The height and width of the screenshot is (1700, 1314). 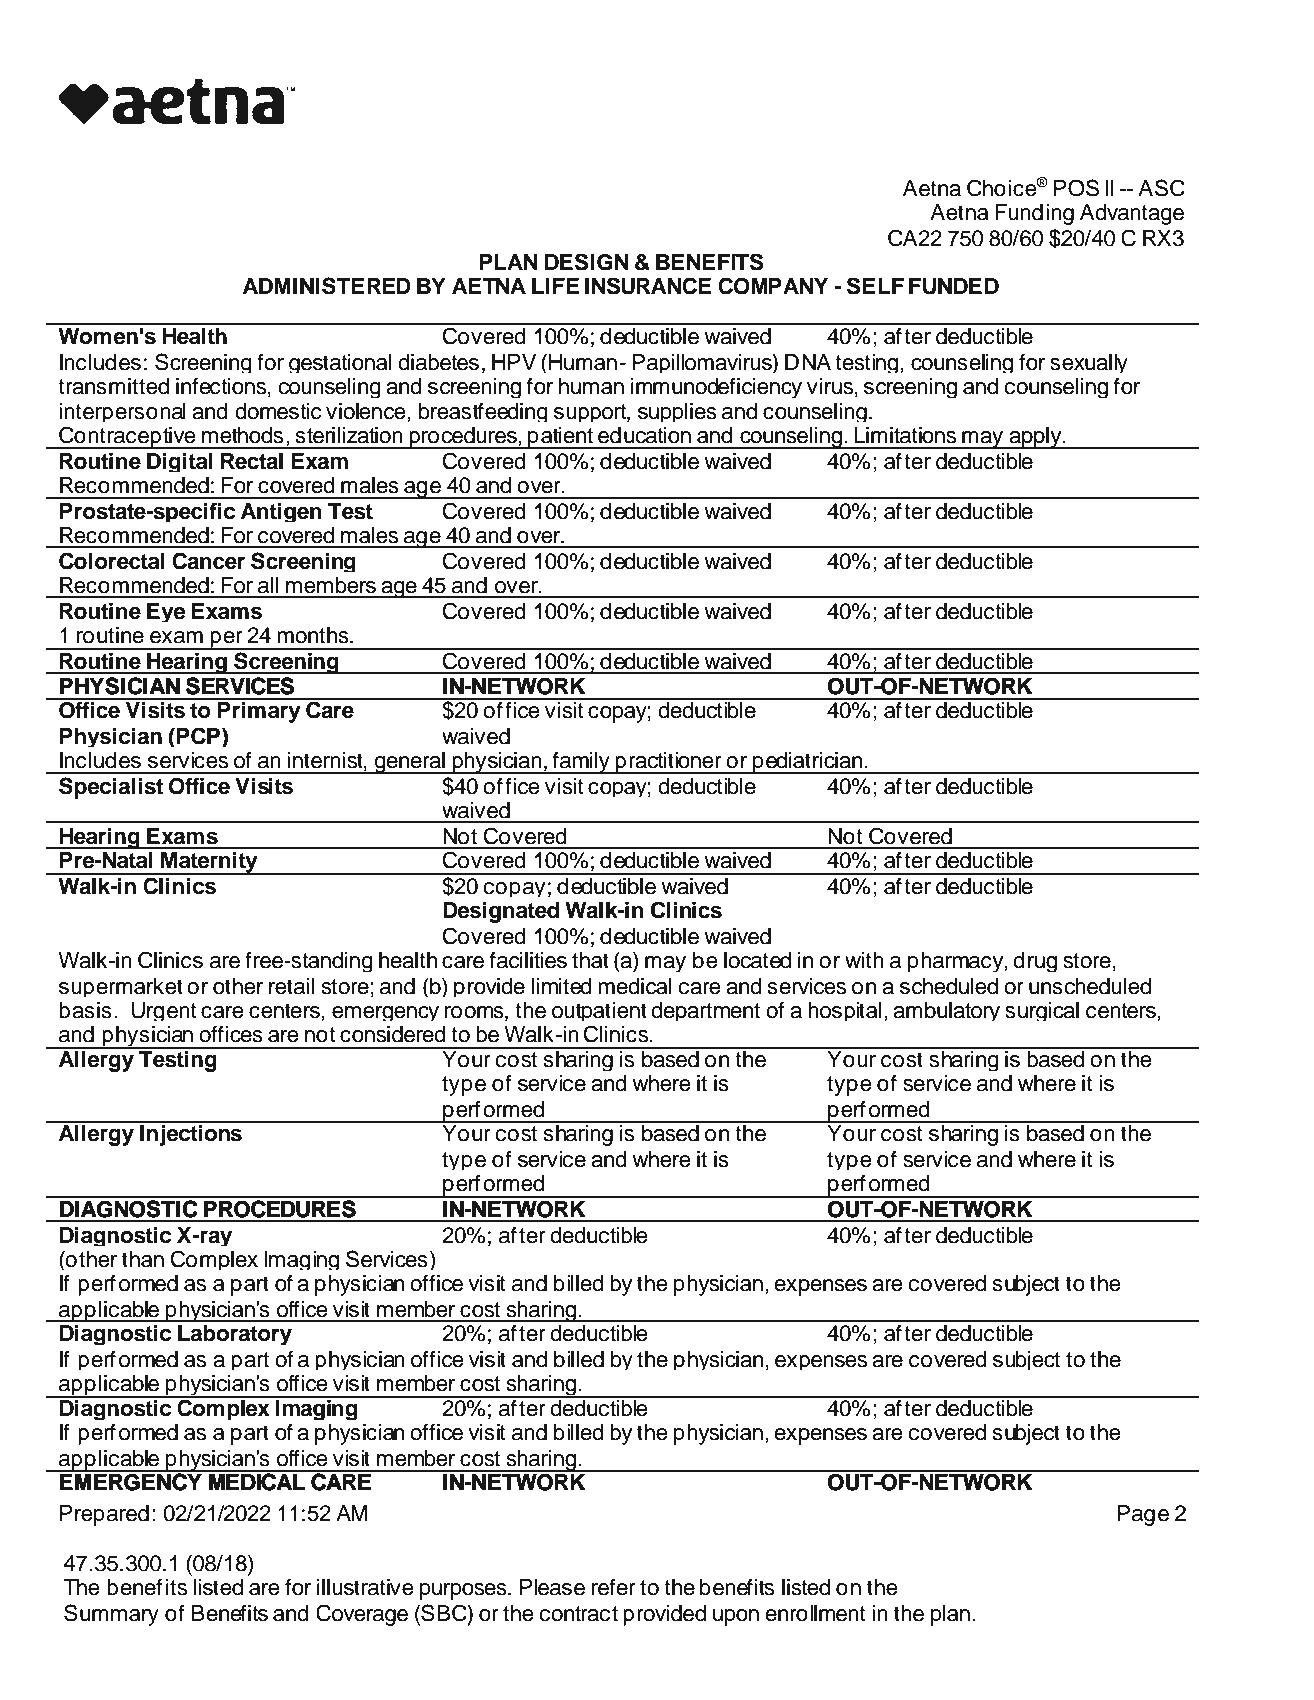 I want to click on retail, so click(x=292, y=986).
